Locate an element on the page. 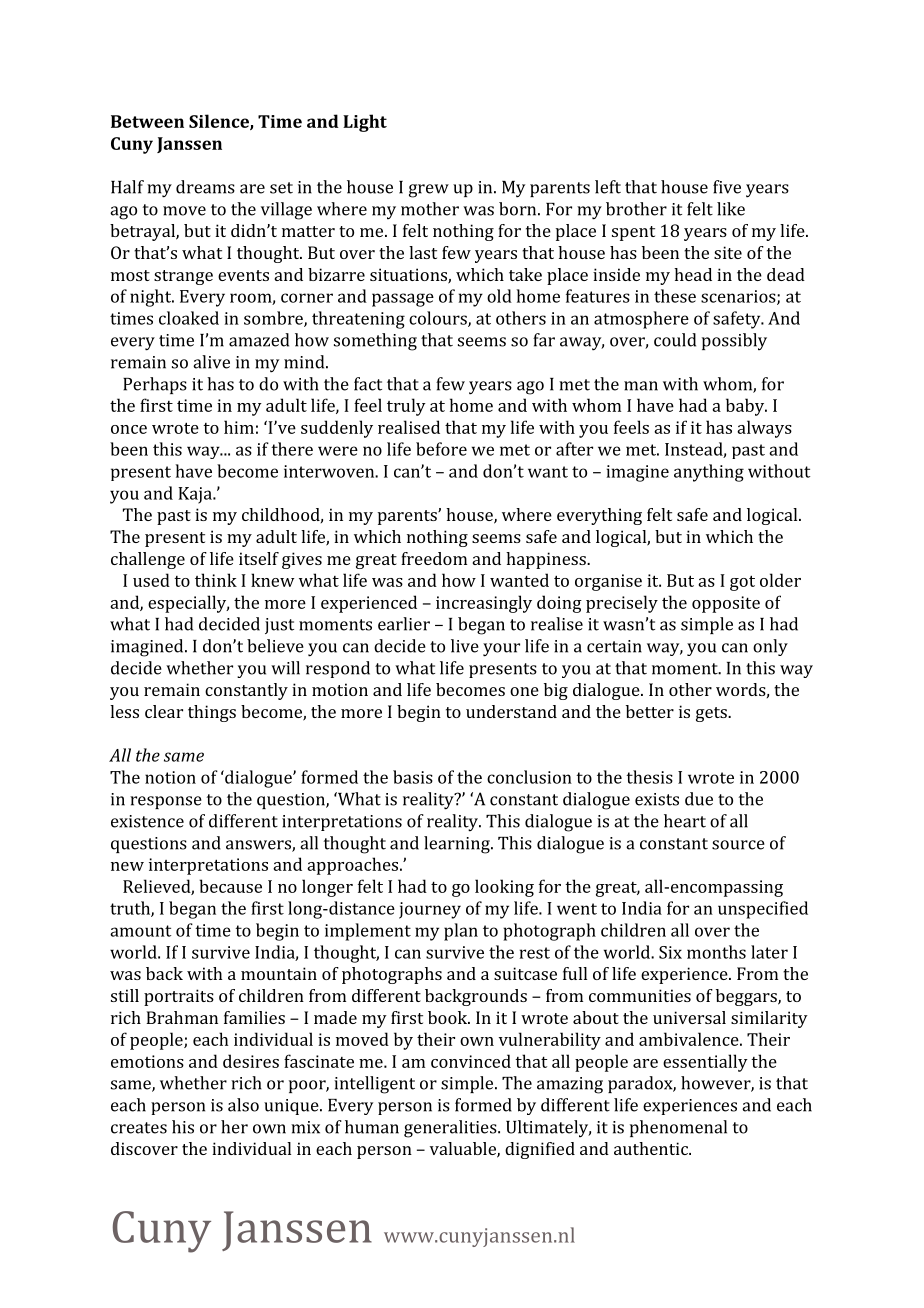 Image resolution: width=924 pixels, height=1308 pixels. baby is located at coordinates (746, 407).
